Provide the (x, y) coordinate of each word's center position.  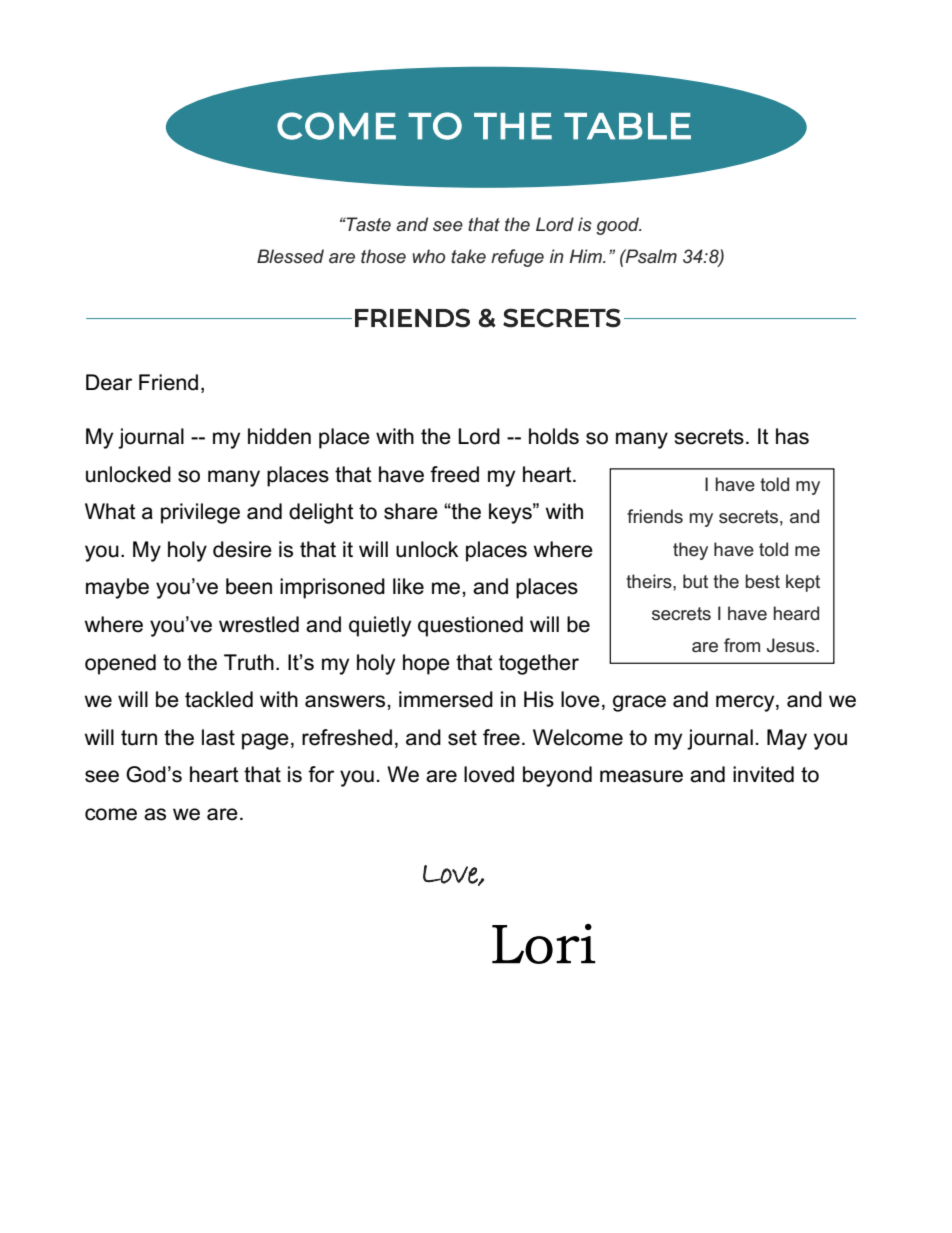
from (742, 645)
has (792, 436)
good (618, 226)
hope (426, 664)
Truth (249, 662)
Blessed (290, 256)
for (321, 774)
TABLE (627, 126)
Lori (544, 944)
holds (554, 436)
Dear (109, 382)
